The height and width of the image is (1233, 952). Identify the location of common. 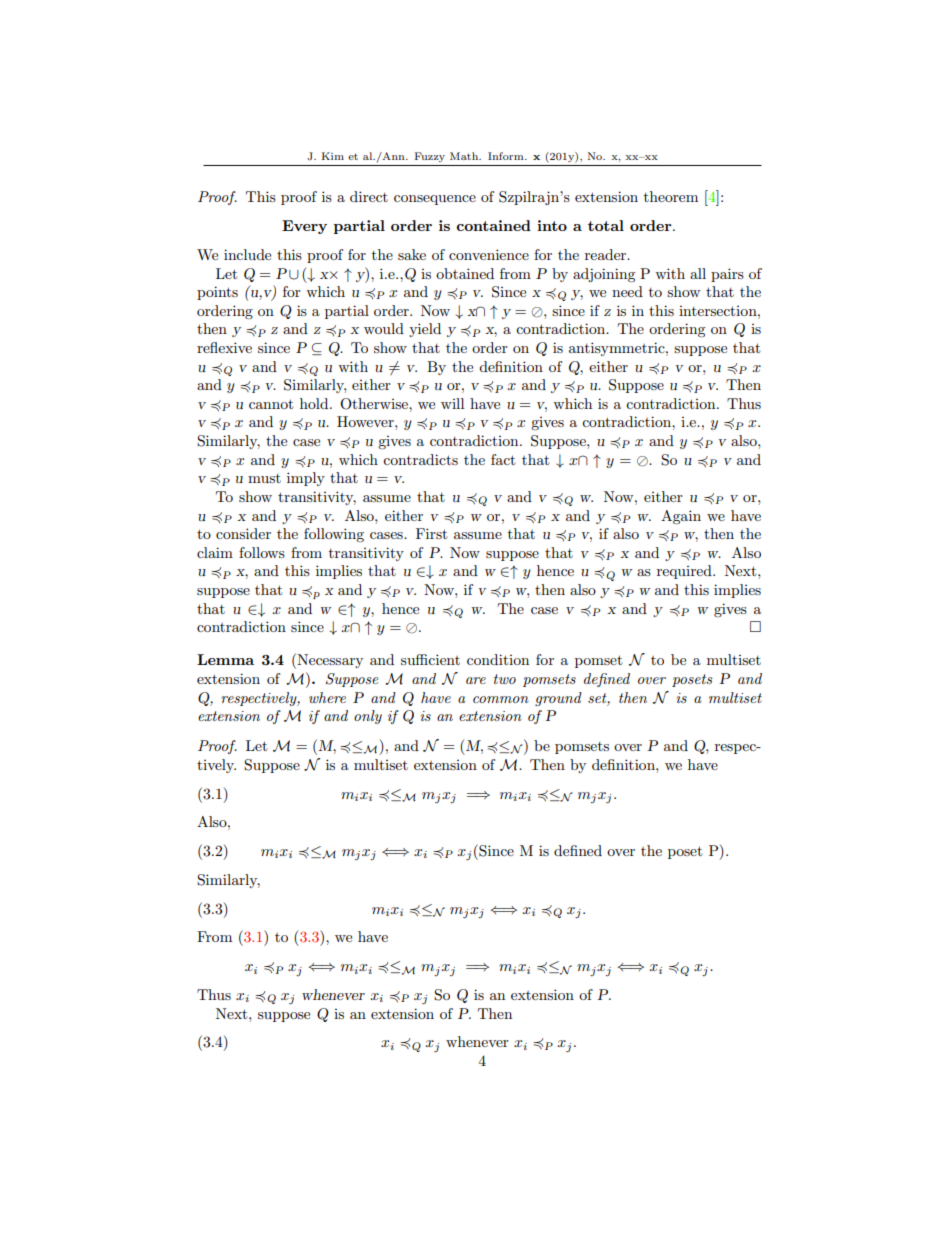
(501, 699).
